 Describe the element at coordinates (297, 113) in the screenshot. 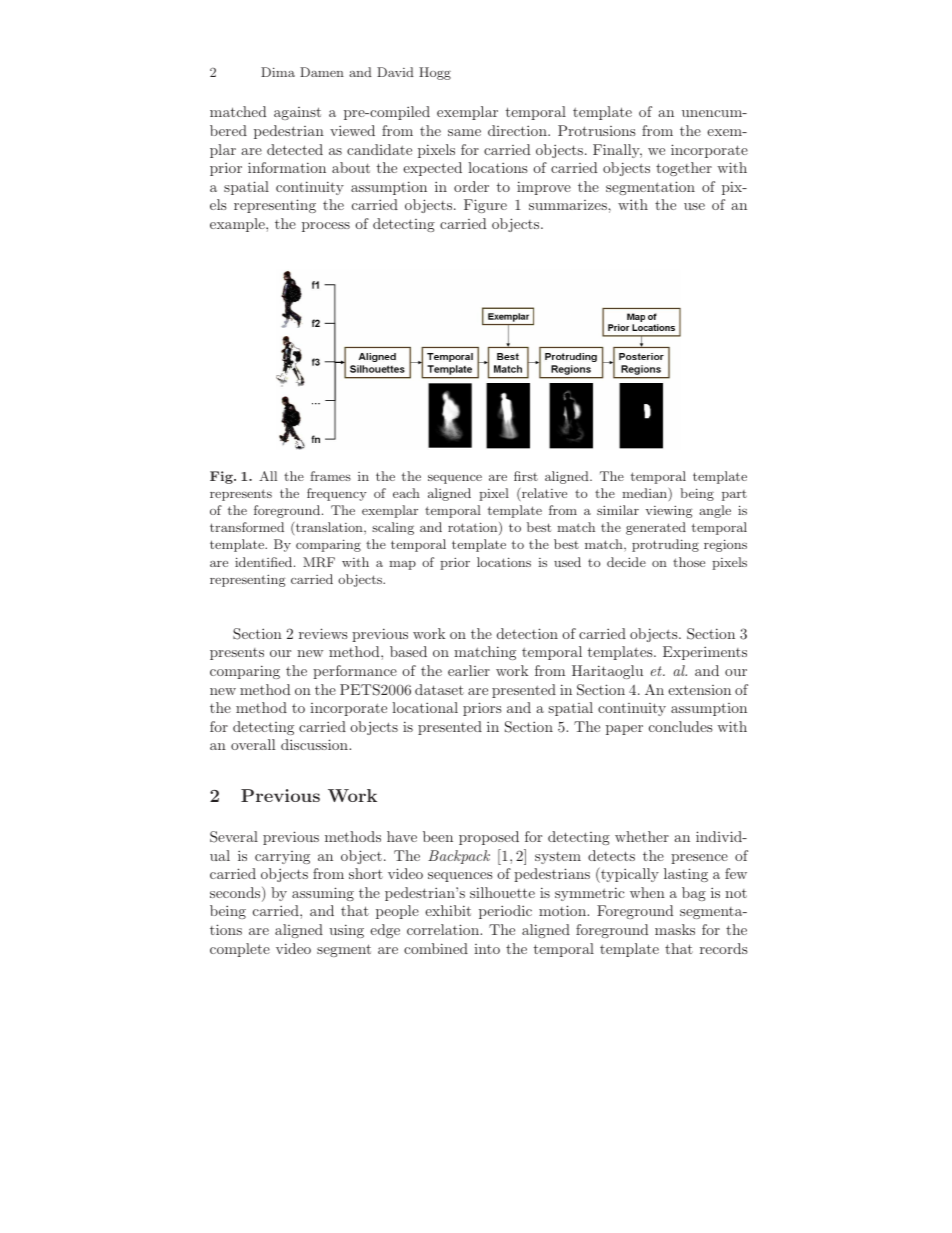

I see `against` at that location.
